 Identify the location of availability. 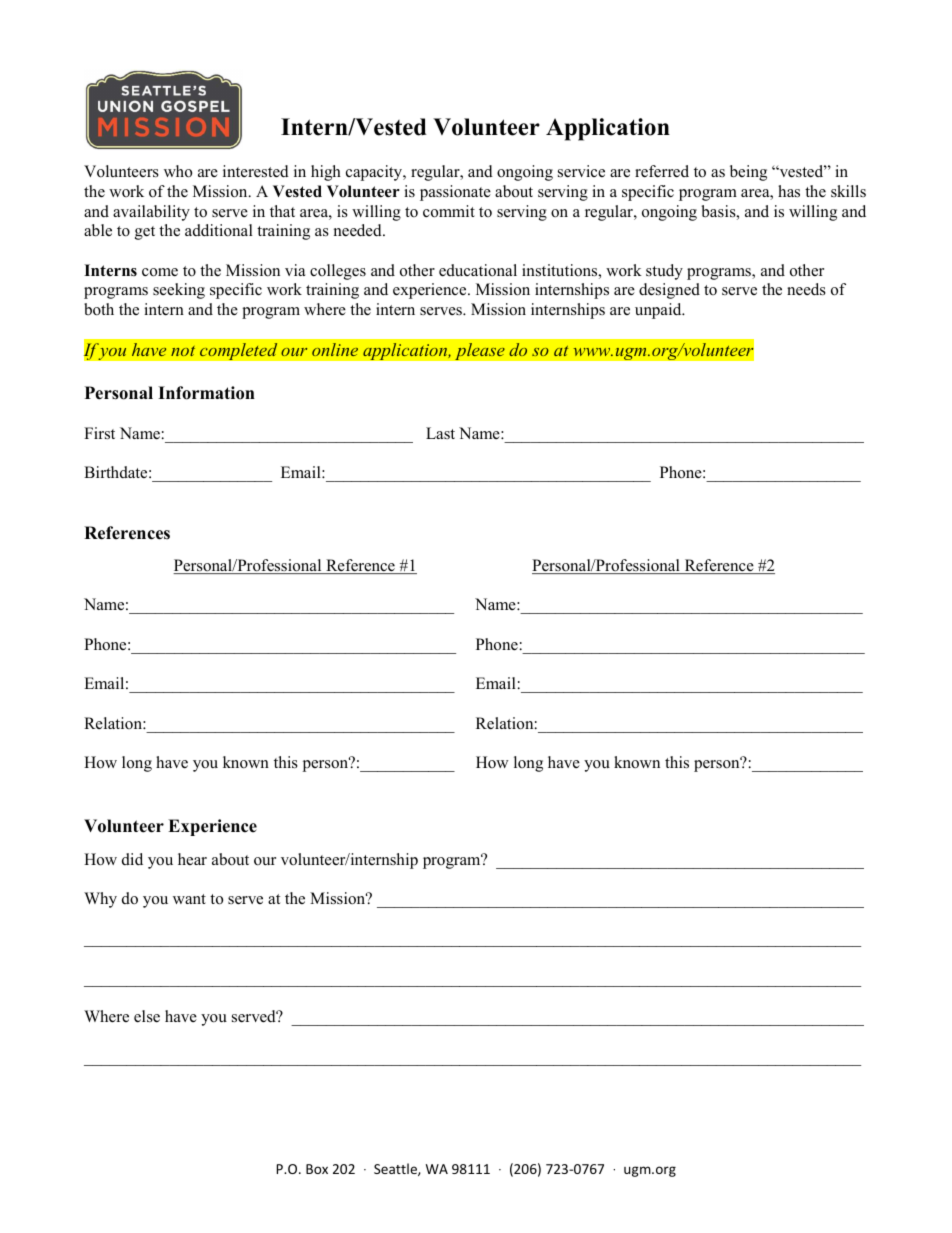
(151, 213).
